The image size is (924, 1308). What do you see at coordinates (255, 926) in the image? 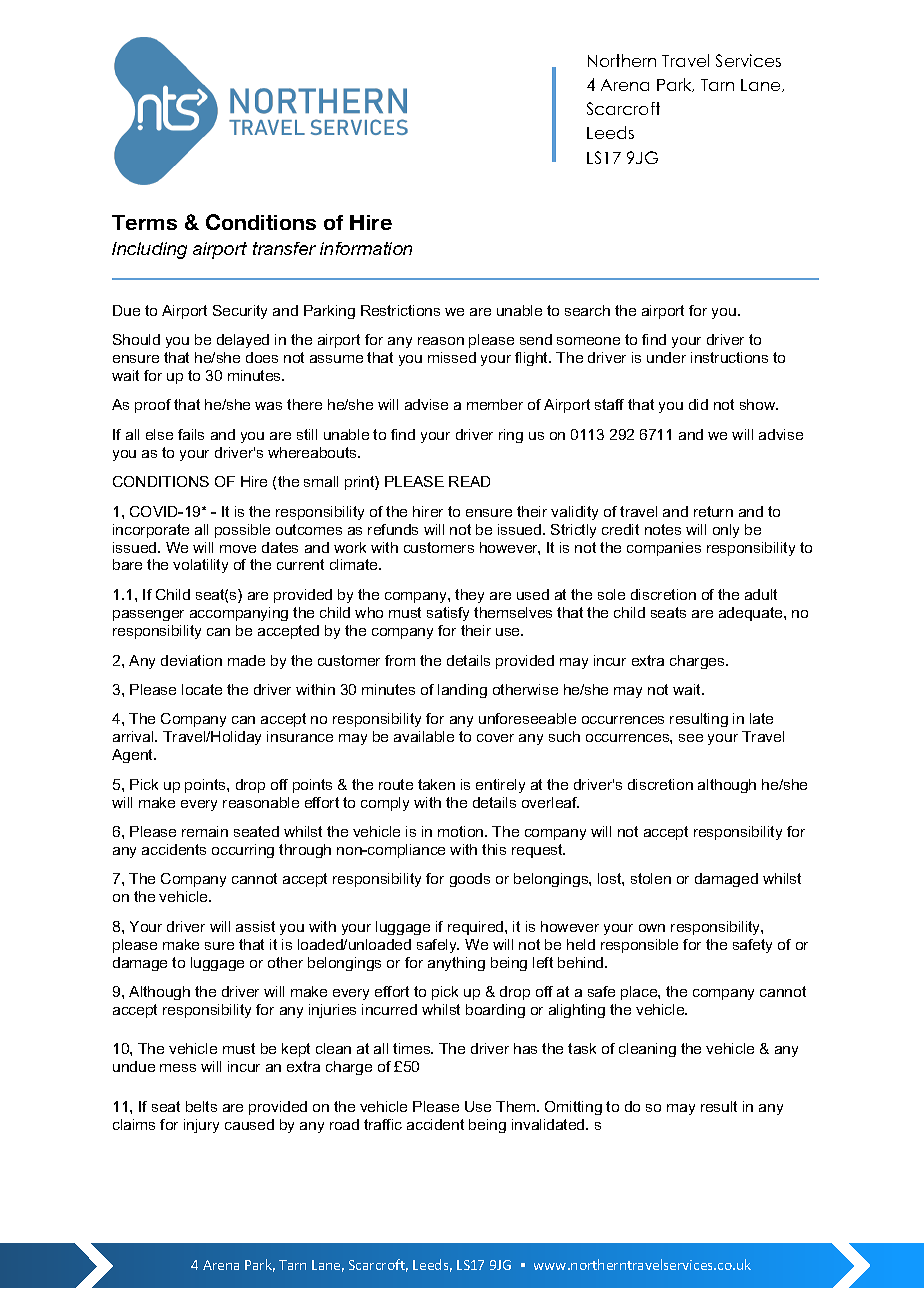
I see `assist` at bounding box center [255, 926].
